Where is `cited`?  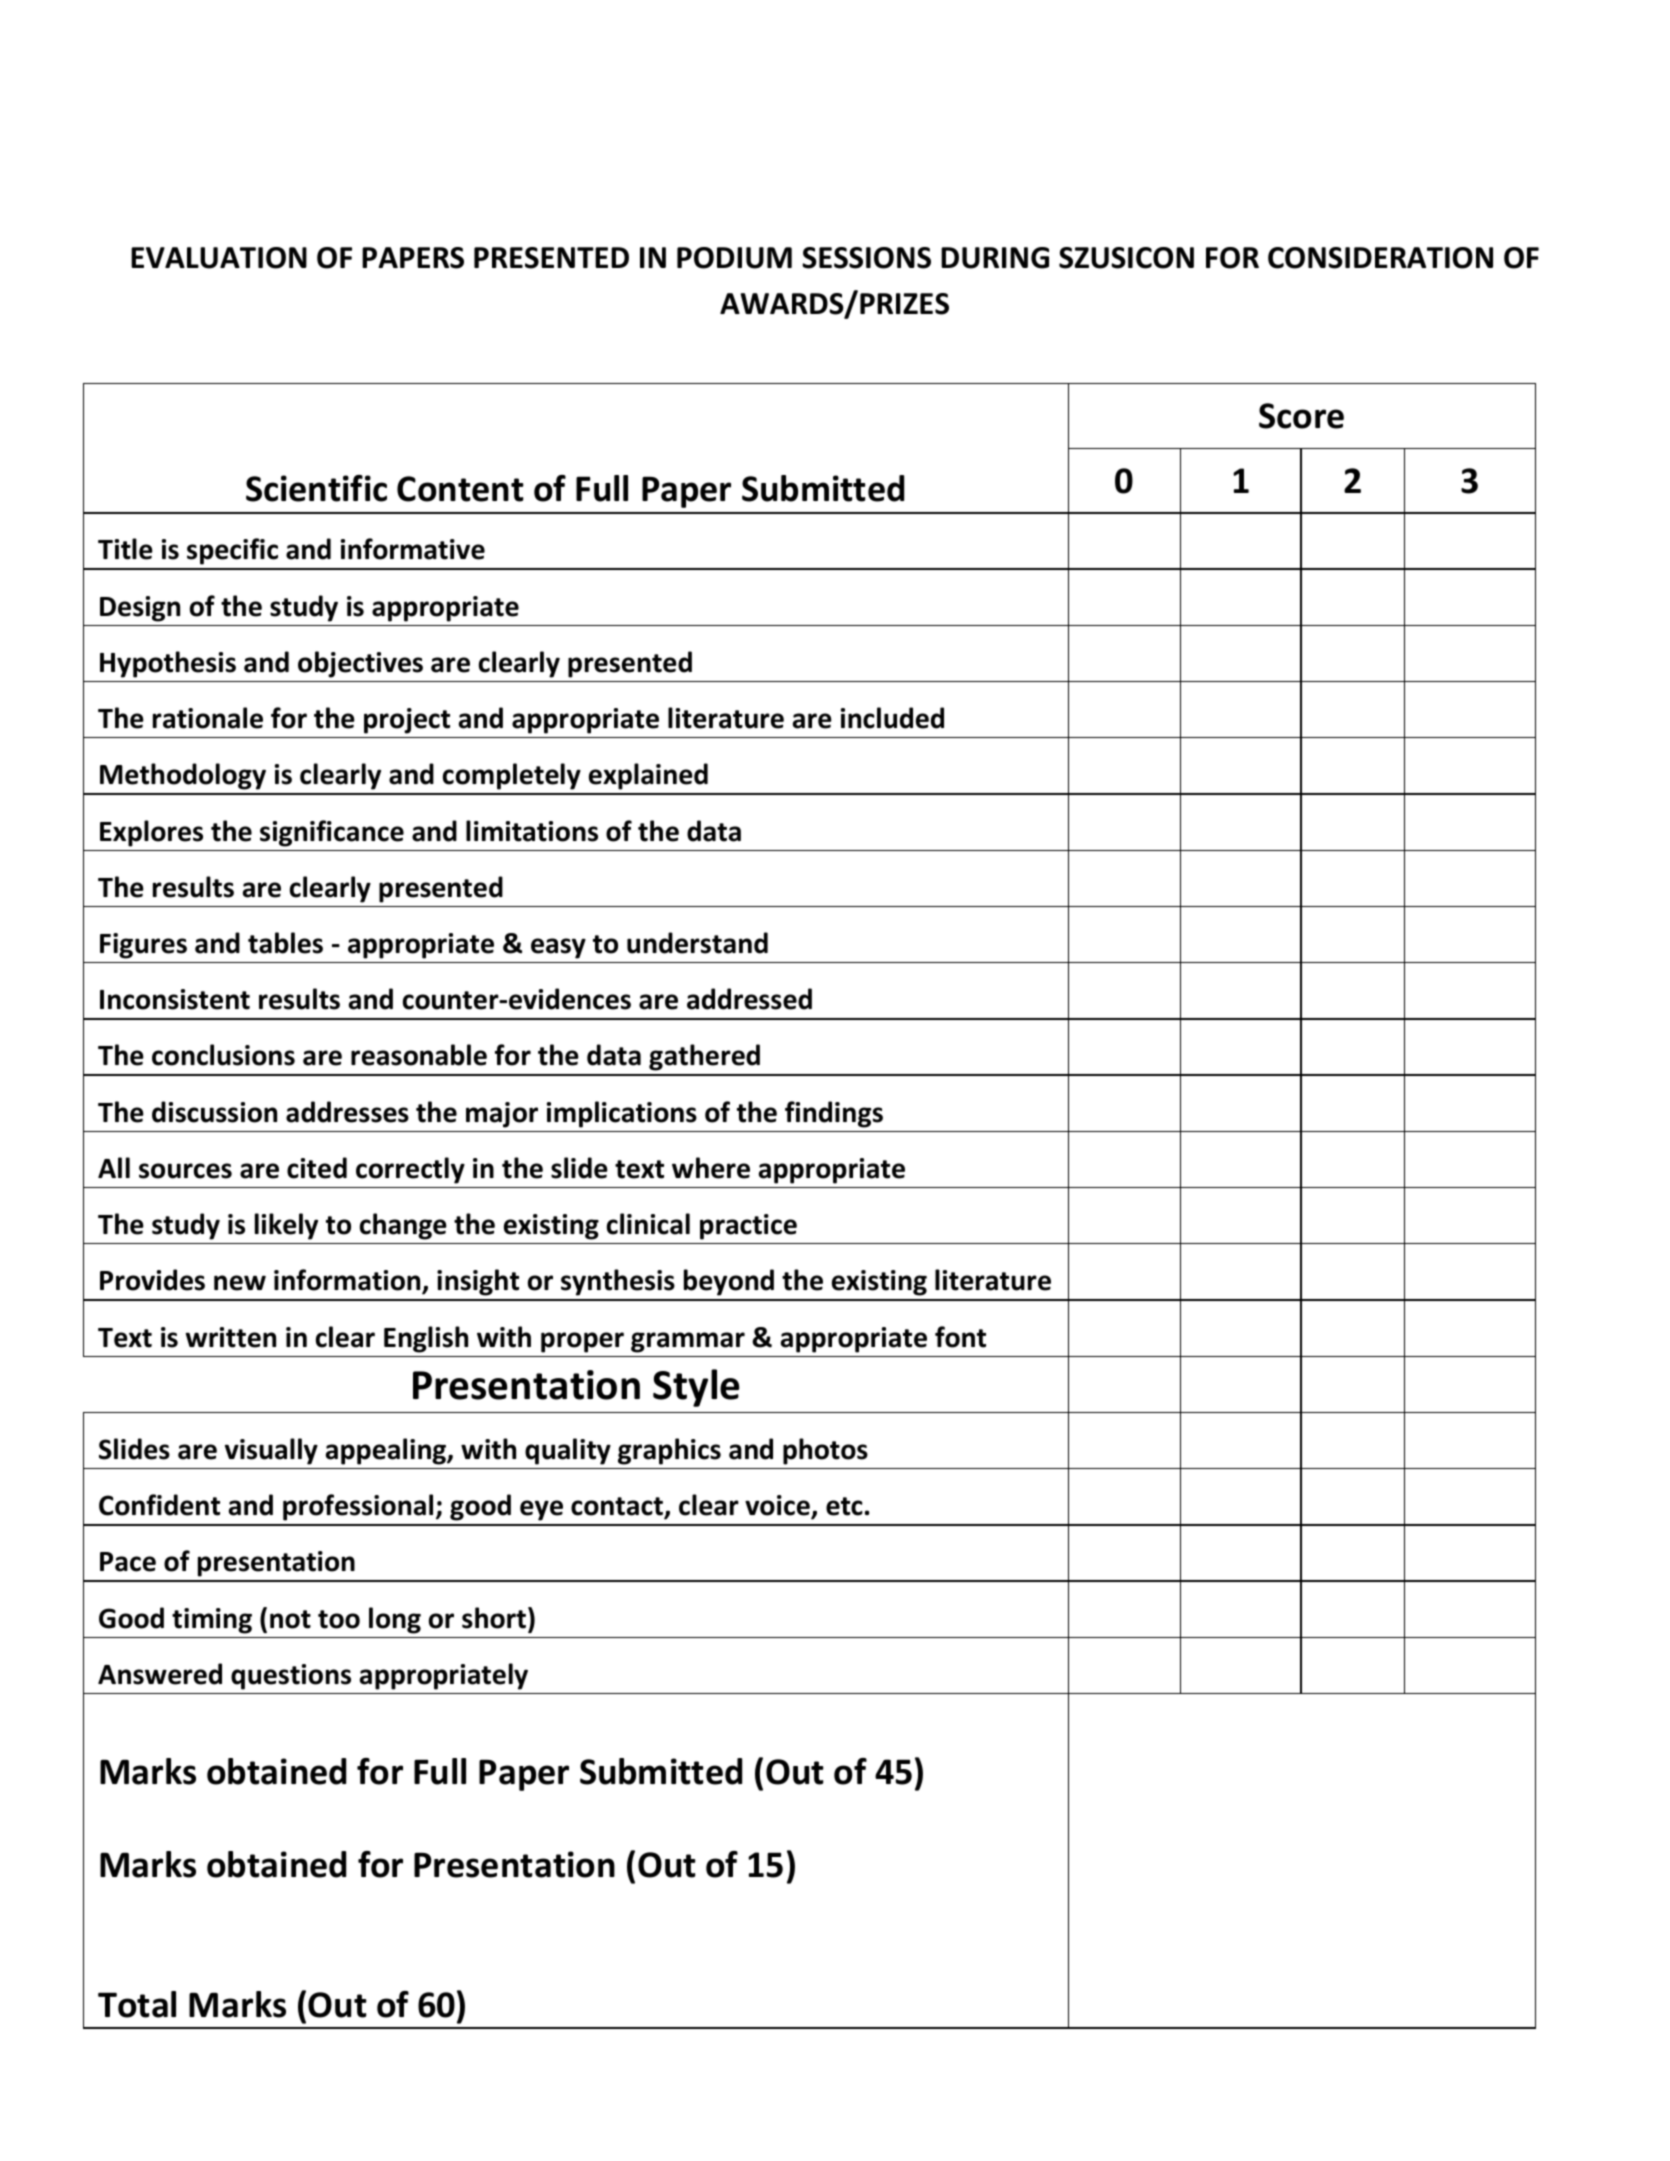 cited is located at coordinates (317, 1168).
